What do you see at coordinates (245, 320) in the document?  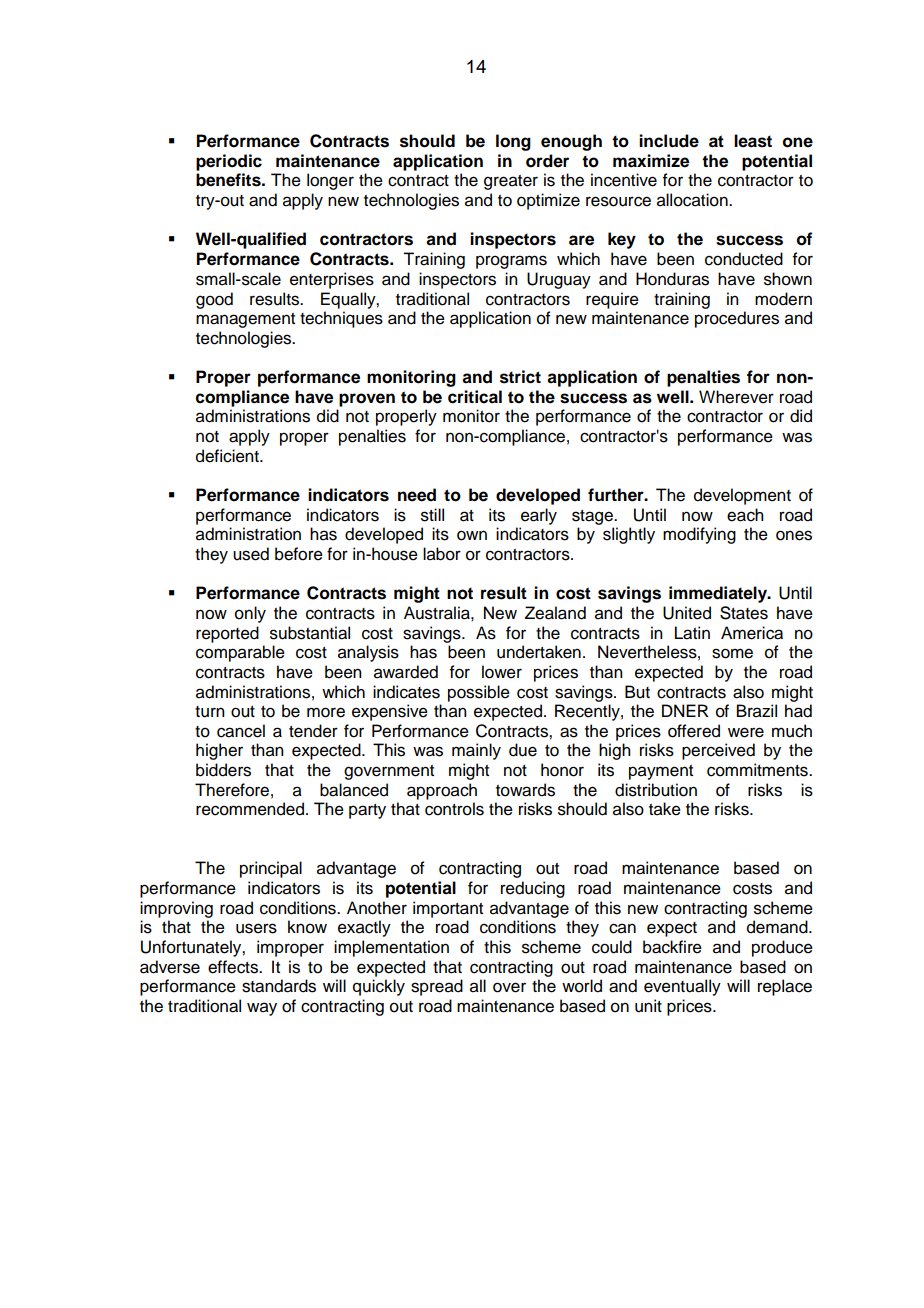 I see `management` at bounding box center [245, 320].
